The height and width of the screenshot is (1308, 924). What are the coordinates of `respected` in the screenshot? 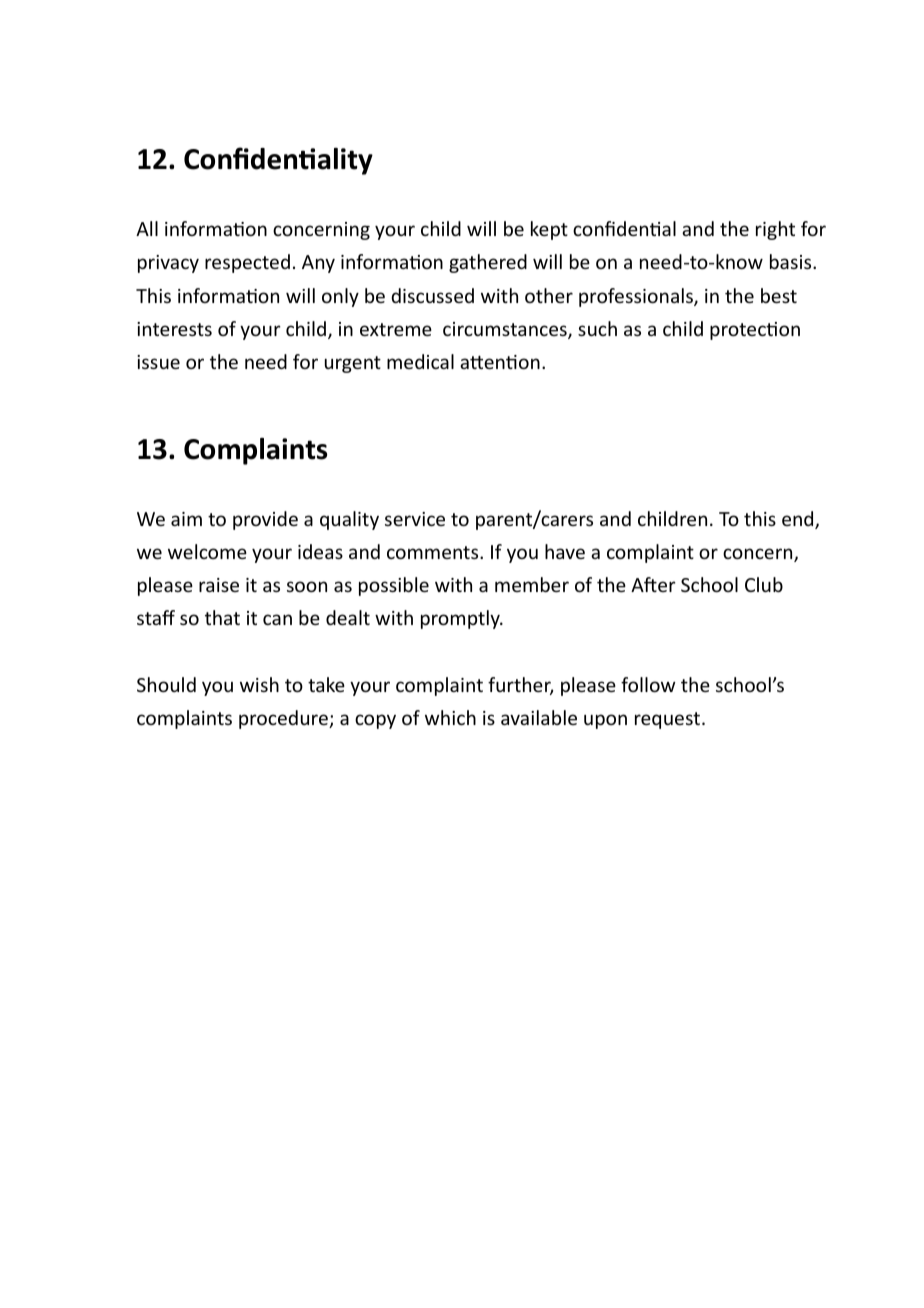 It's located at (247, 263).
